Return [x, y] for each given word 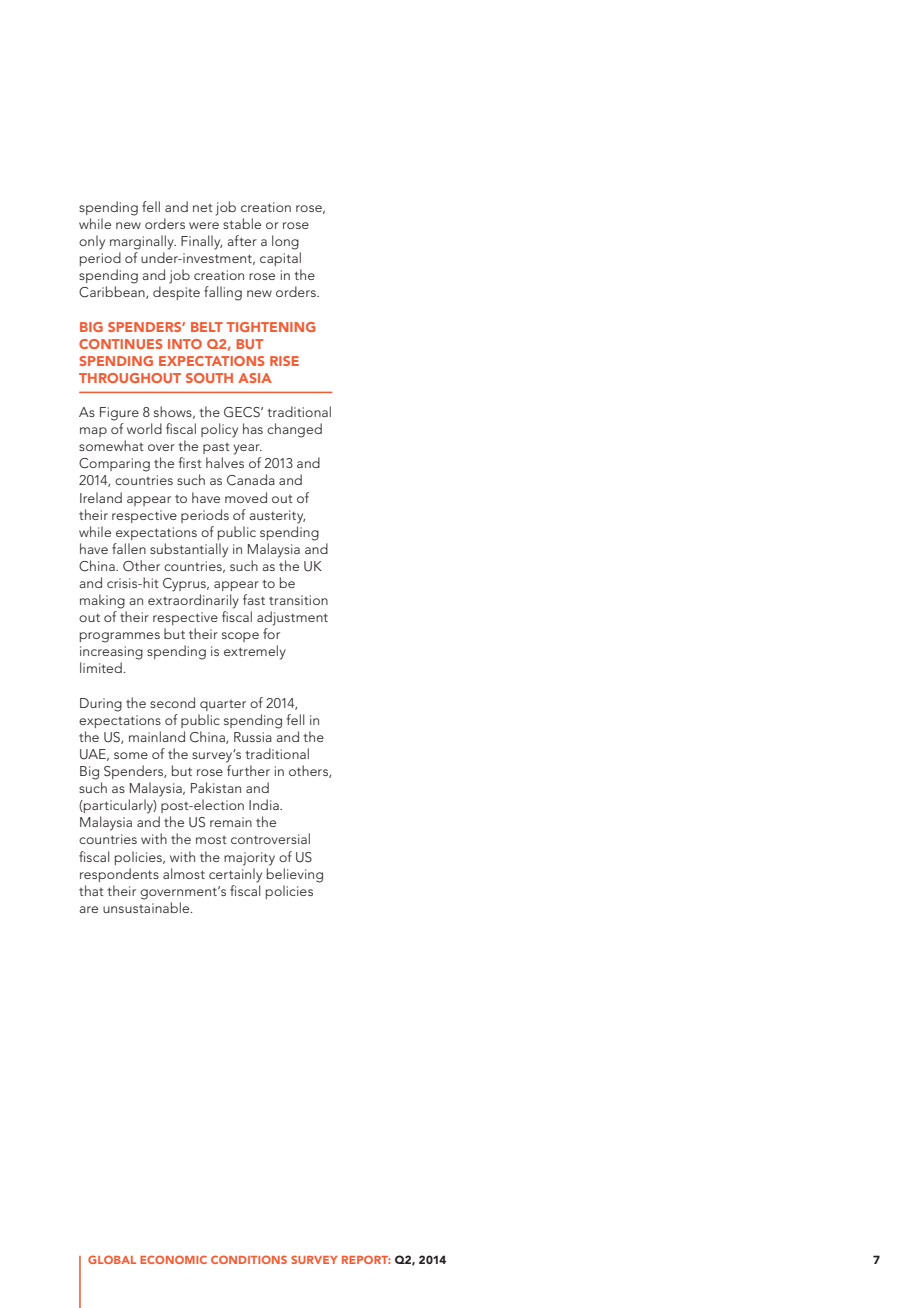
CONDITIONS [249, 1259]
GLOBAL [112, 1259]
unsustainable [147, 907]
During [101, 705]
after [242, 240]
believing [295, 875]
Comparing [114, 465]
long [285, 242]
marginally [143, 242]
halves [225, 462]
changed [294, 430]
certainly [235, 875]
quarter [223, 705]
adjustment [292, 618]
